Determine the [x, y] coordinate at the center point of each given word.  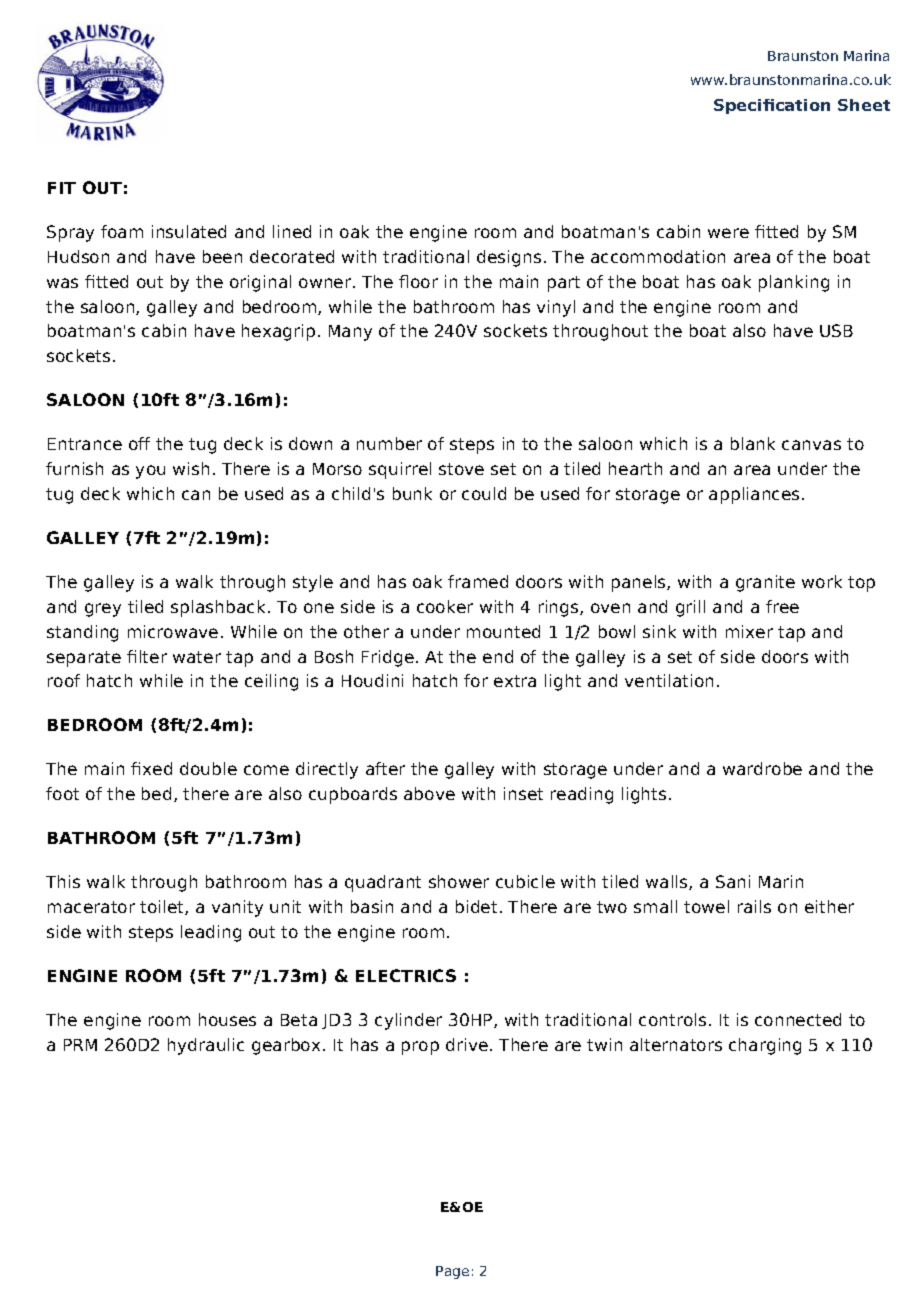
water [197, 657]
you [150, 472]
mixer [749, 631]
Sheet [864, 105]
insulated [189, 231]
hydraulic [206, 1046]
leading [211, 933]
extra [515, 681]
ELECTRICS [406, 975]
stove [461, 469]
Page [452, 1272]
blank [753, 443]
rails [754, 906]
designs [509, 258]
